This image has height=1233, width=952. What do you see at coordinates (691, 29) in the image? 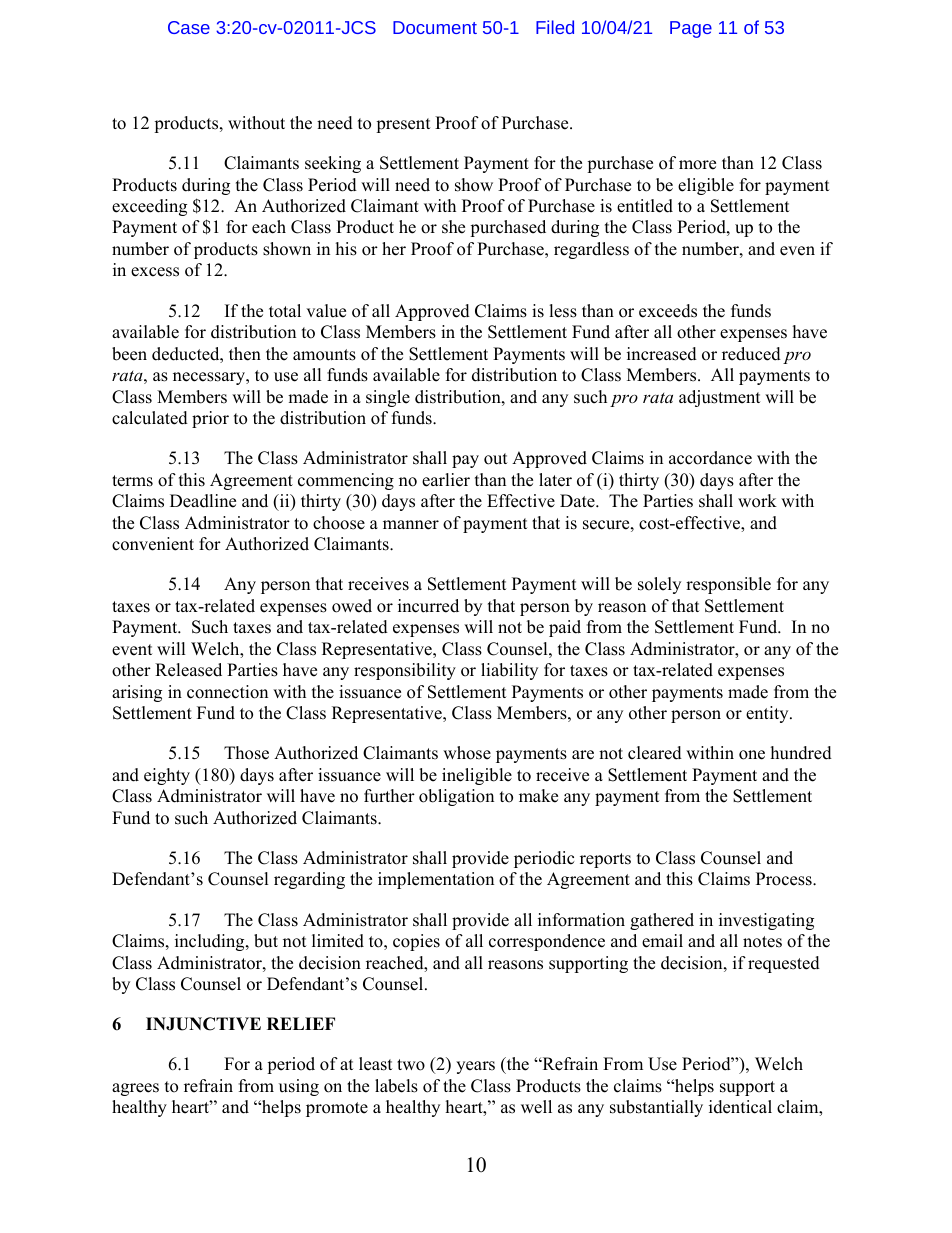
I see `Page` at bounding box center [691, 29].
